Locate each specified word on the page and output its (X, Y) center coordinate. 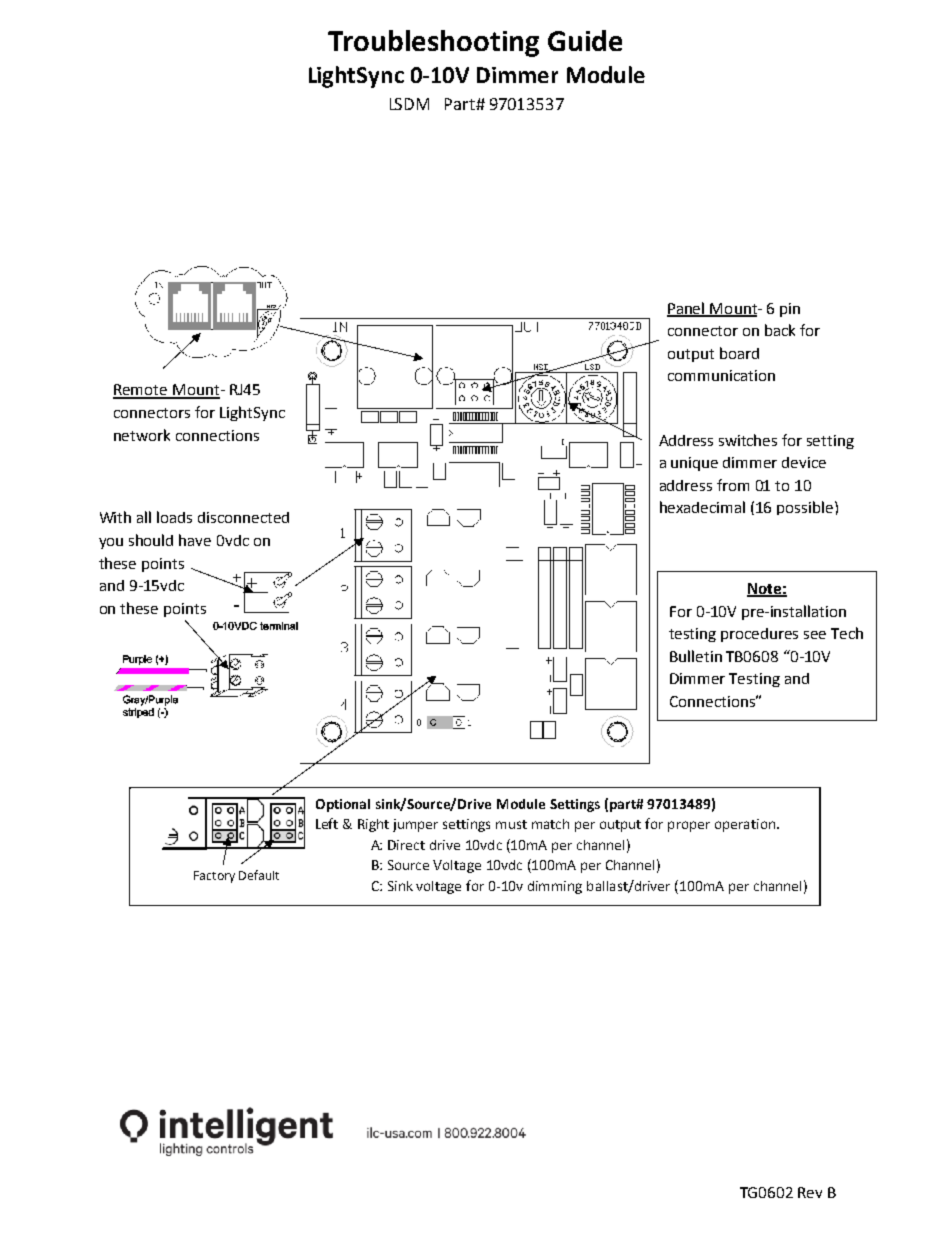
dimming (555, 887)
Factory (214, 877)
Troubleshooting (433, 43)
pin (790, 310)
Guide (585, 40)
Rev (810, 1192)
